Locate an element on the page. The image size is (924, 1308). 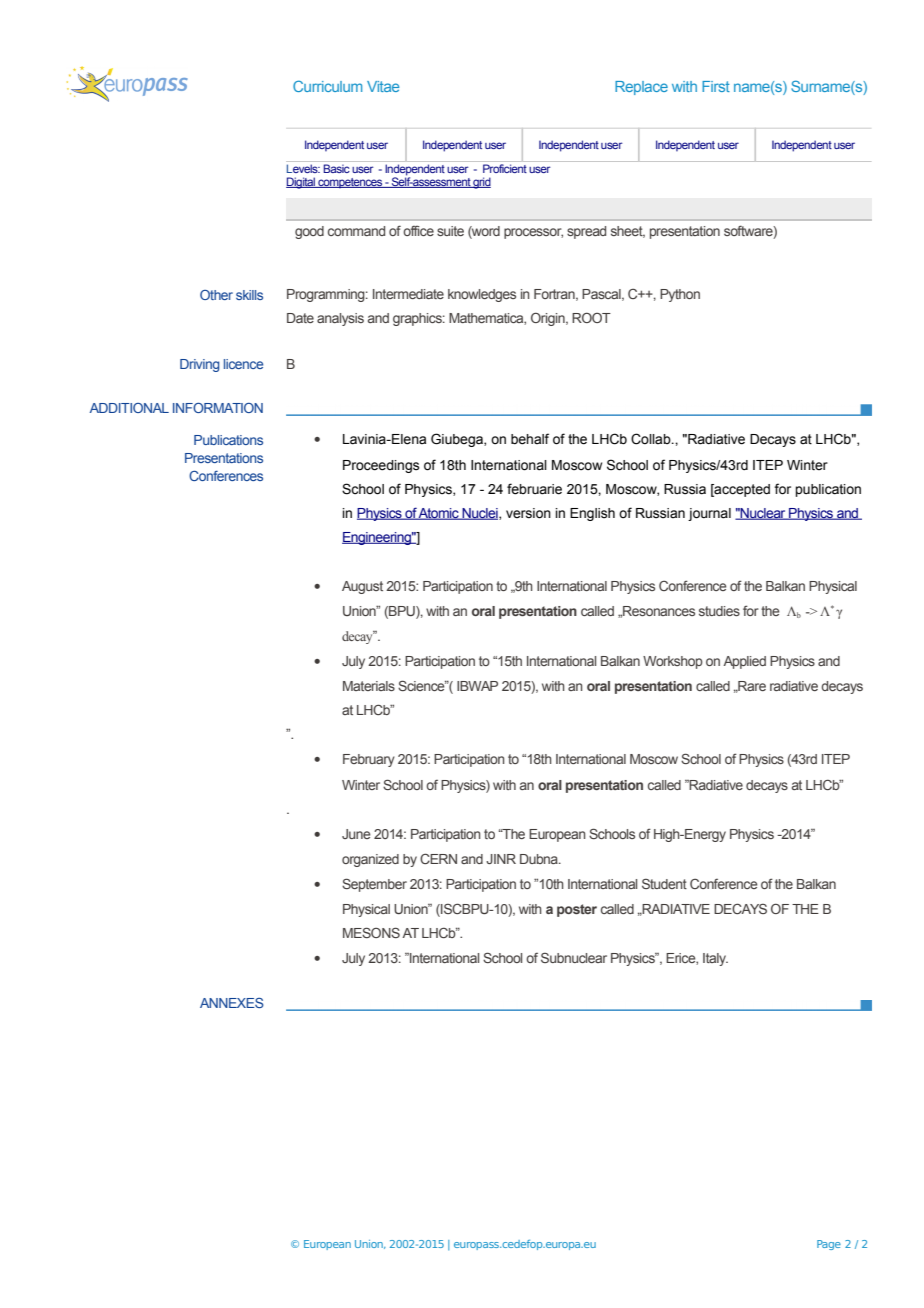
INFORMATION is located at coordinates (218, 408).
